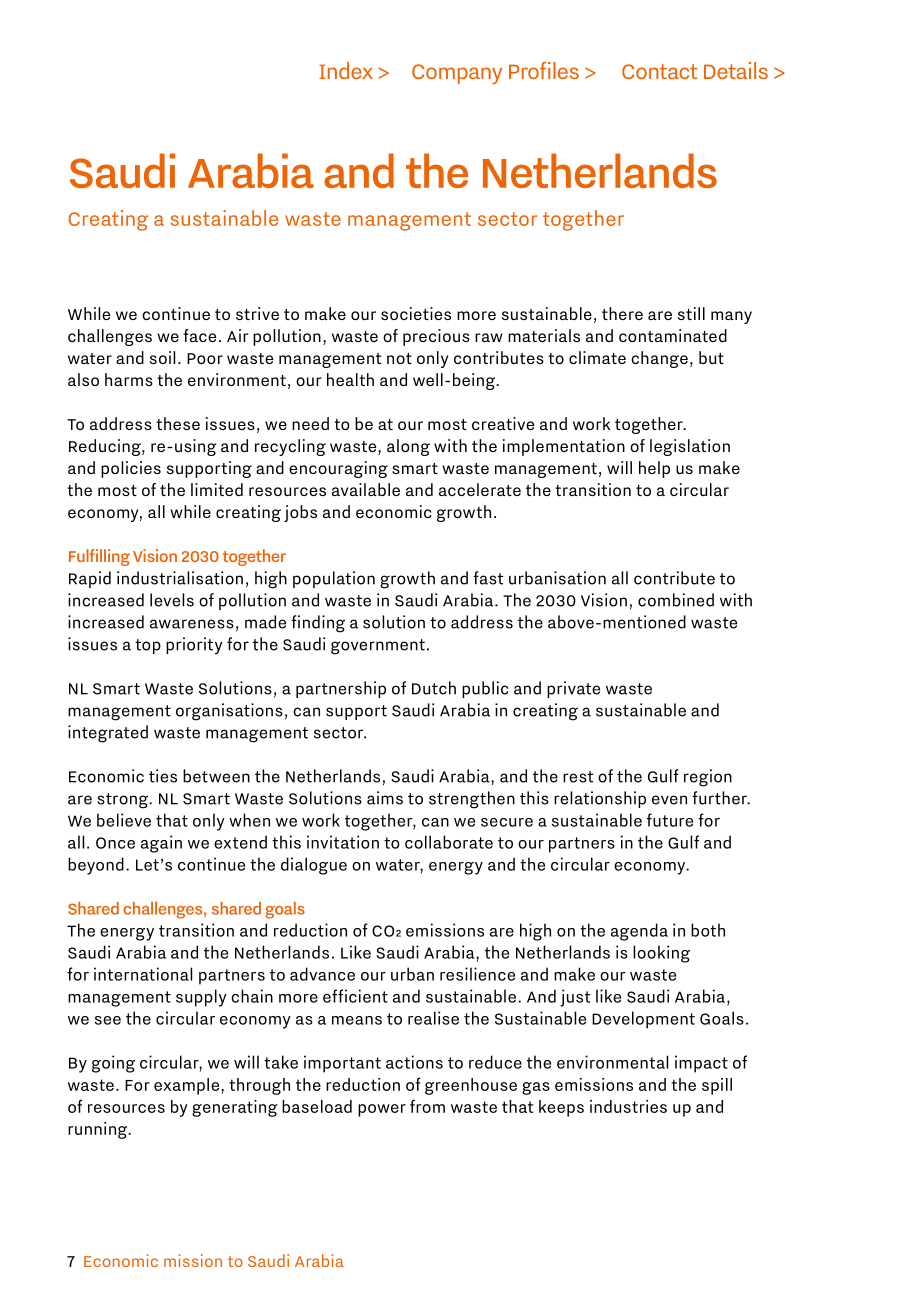  Describe the element at coordinates (660, 71) in the screenshot. I see `Contact` at that location.
